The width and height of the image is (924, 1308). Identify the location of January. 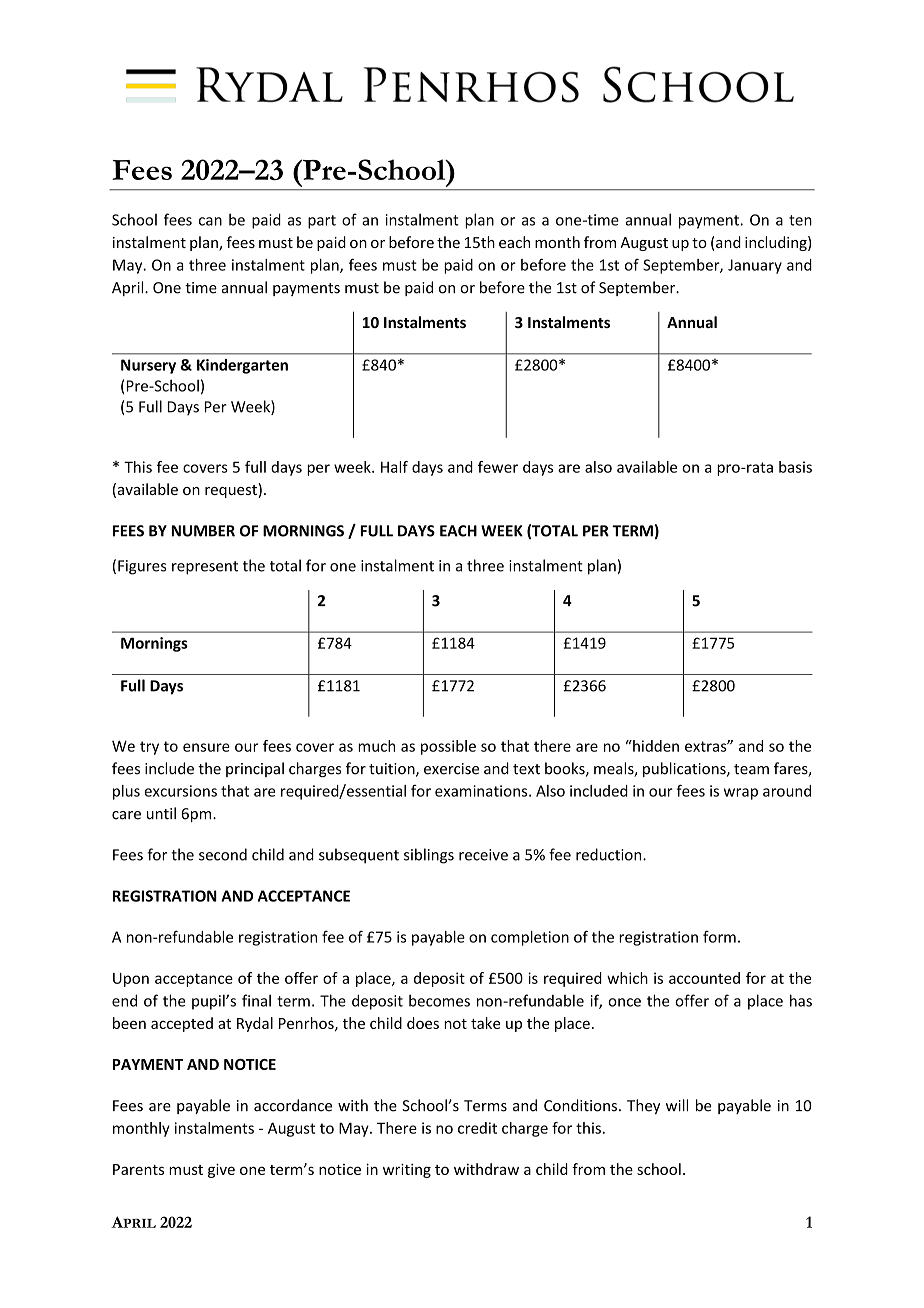
(755, 266).
